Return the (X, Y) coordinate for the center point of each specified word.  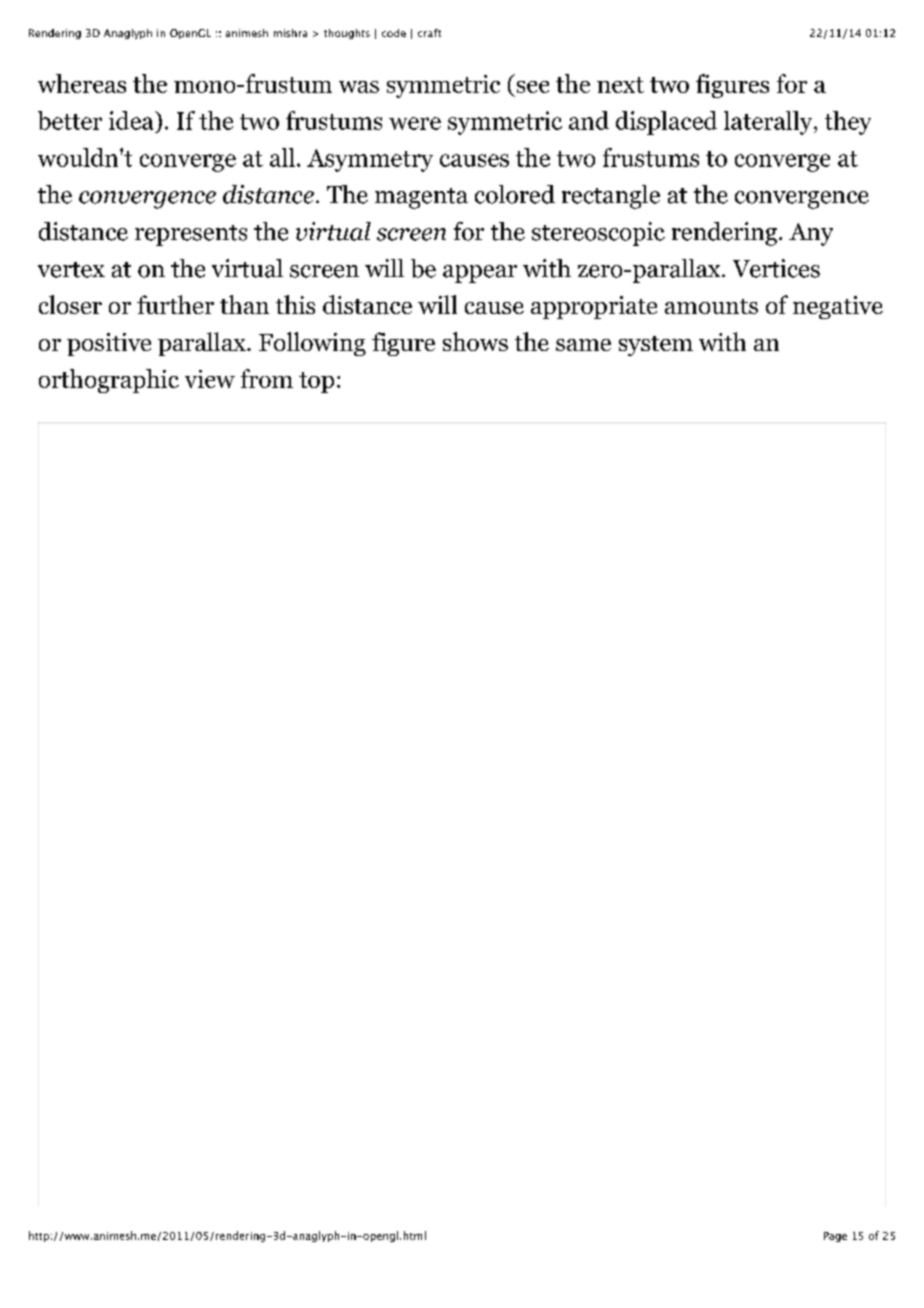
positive (109, 344)
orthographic (109, 381)
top (316, 382)
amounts (711, 306)
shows (475, 341)
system (656, 346)
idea (132, 120)
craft (429, 33)
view (210, 379)
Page (835, 1237)
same (583, 345)
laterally (769, 123)
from (267, 378)
